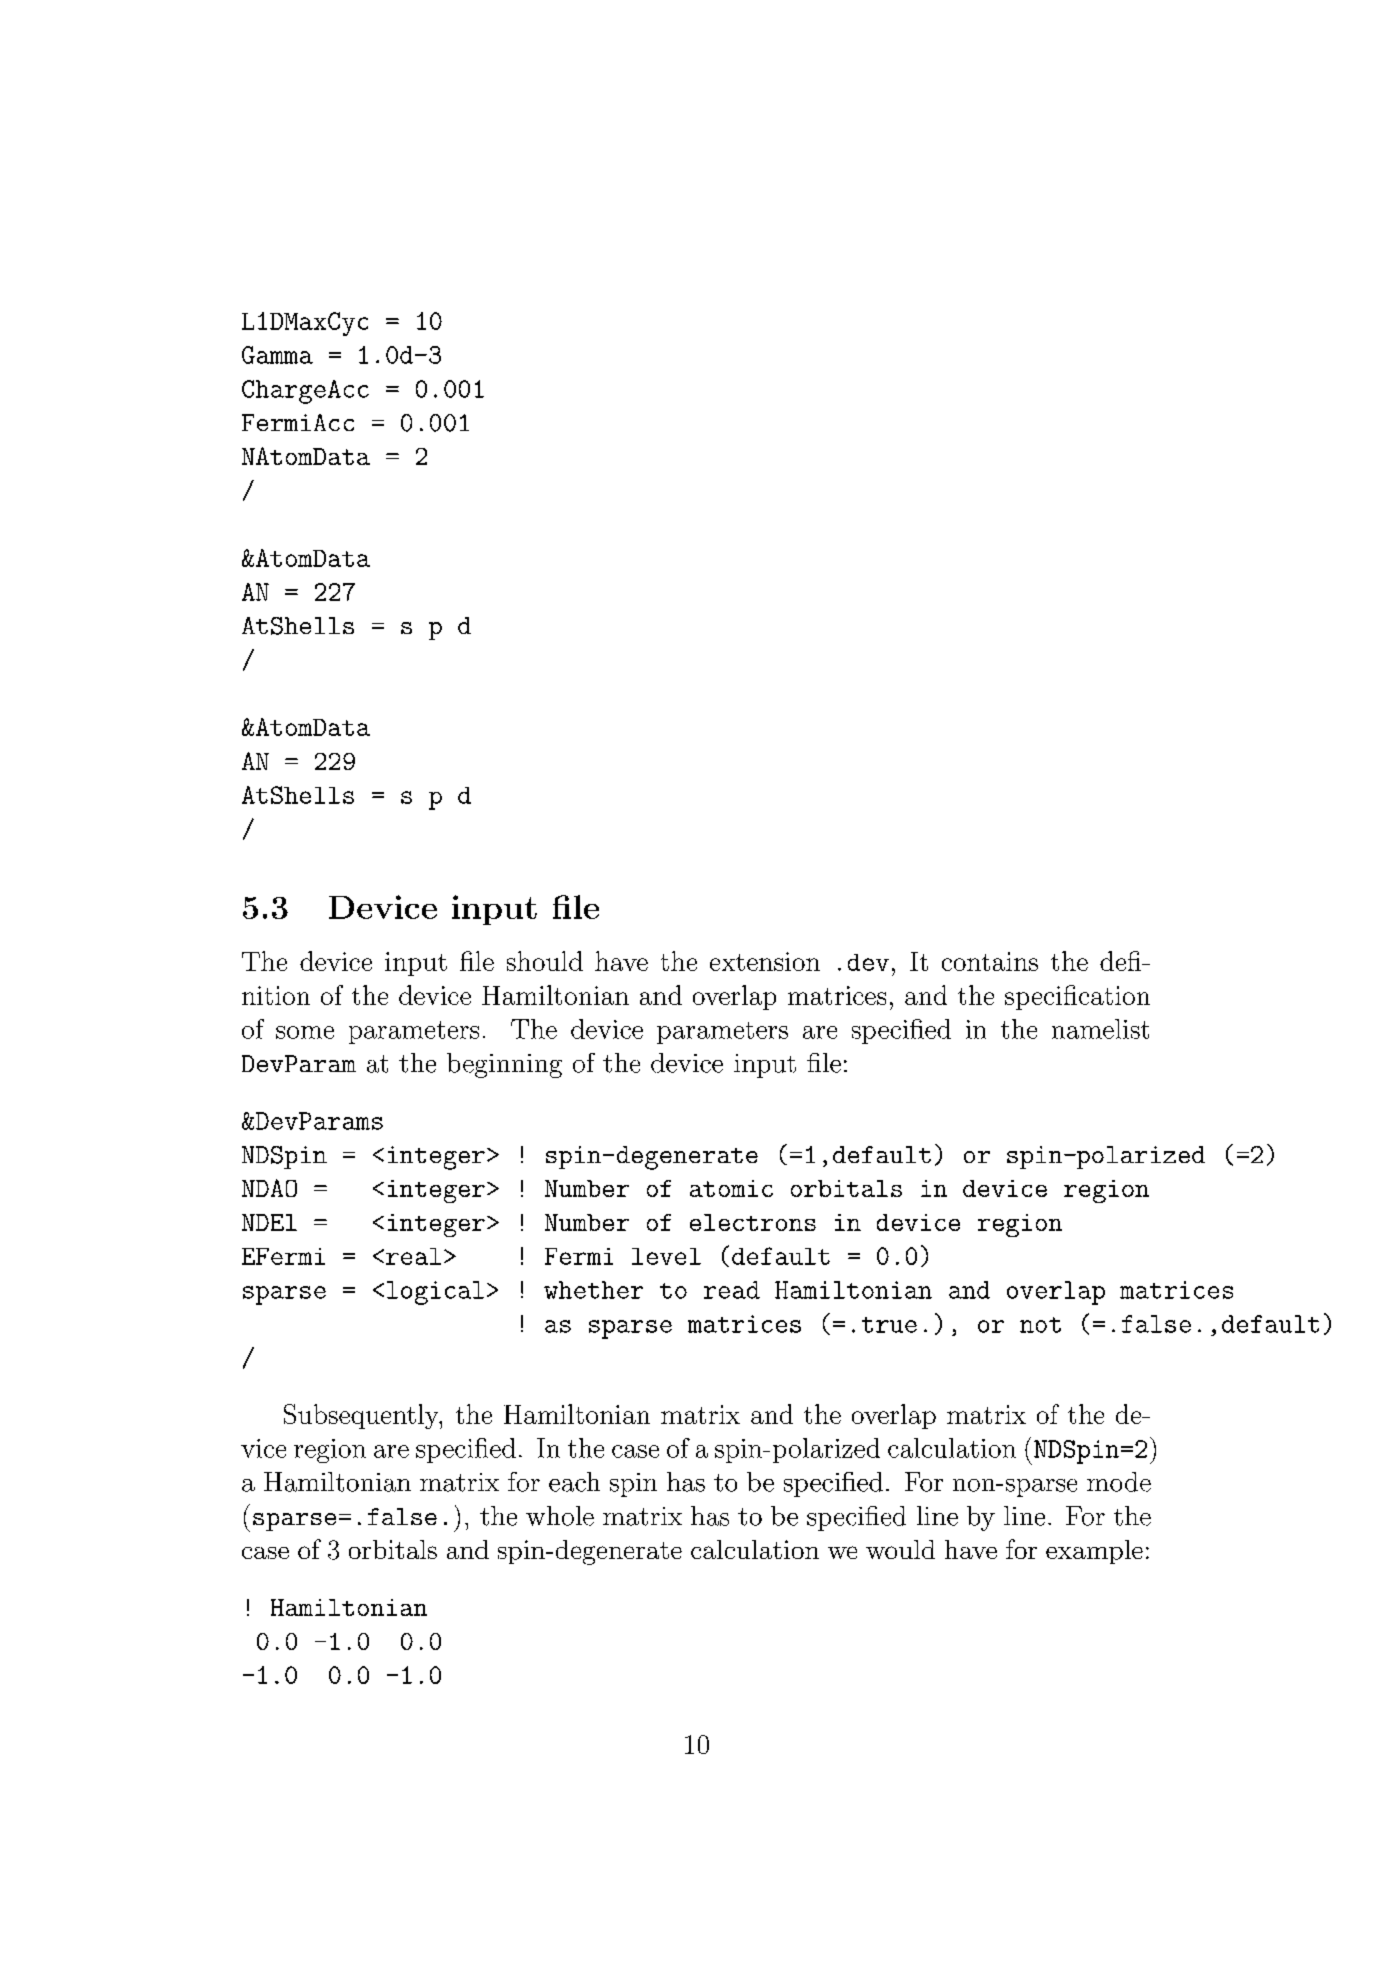  Describe the element at coordinates (990, 961) in the page. I see `contains` at that location.
